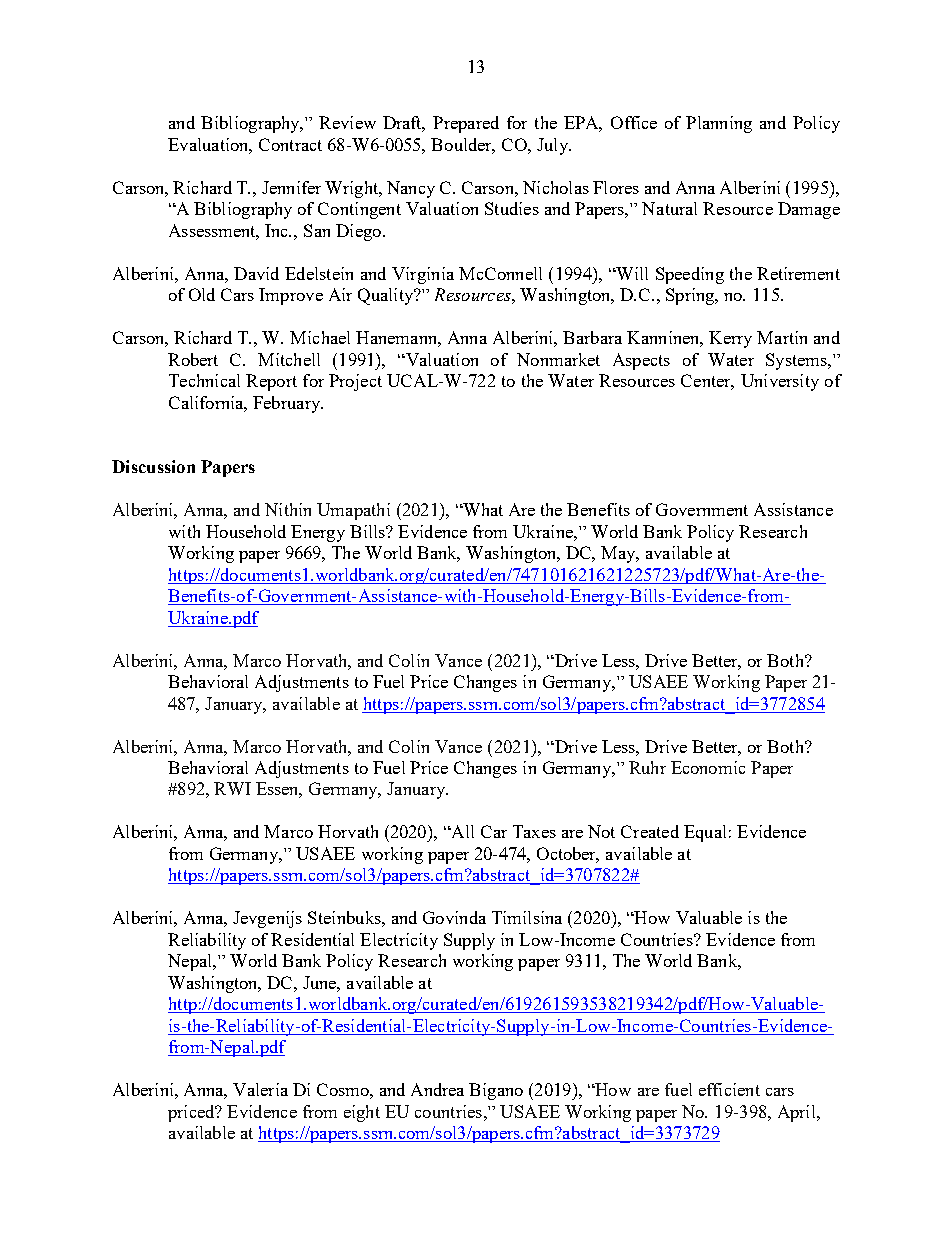 This document has width=952, height=1233. Describe the element at coordinates (290, 144) in the document. I see `Contract` at that location.
